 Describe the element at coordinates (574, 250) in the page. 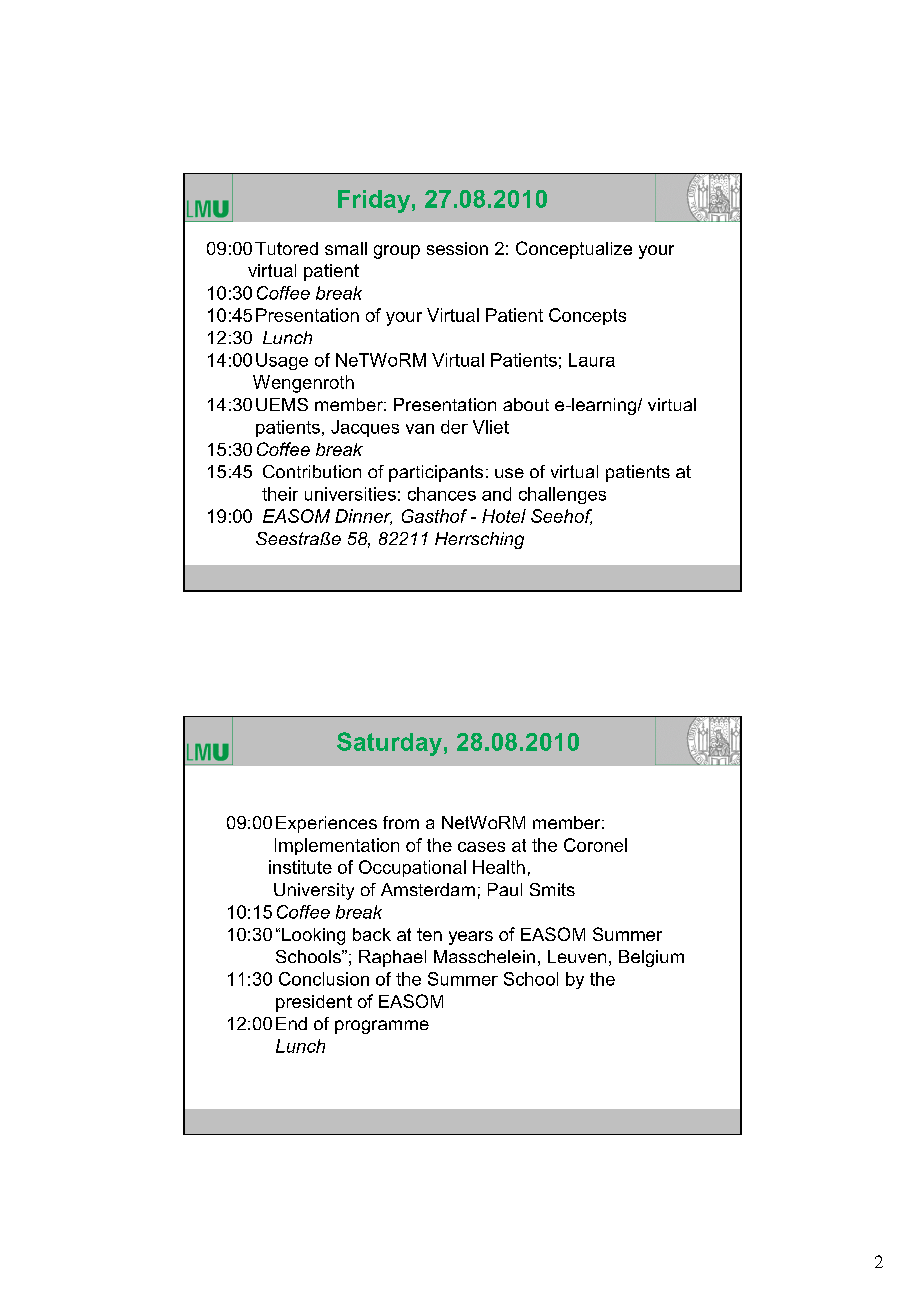

I see `Conceptualize` at that location.
